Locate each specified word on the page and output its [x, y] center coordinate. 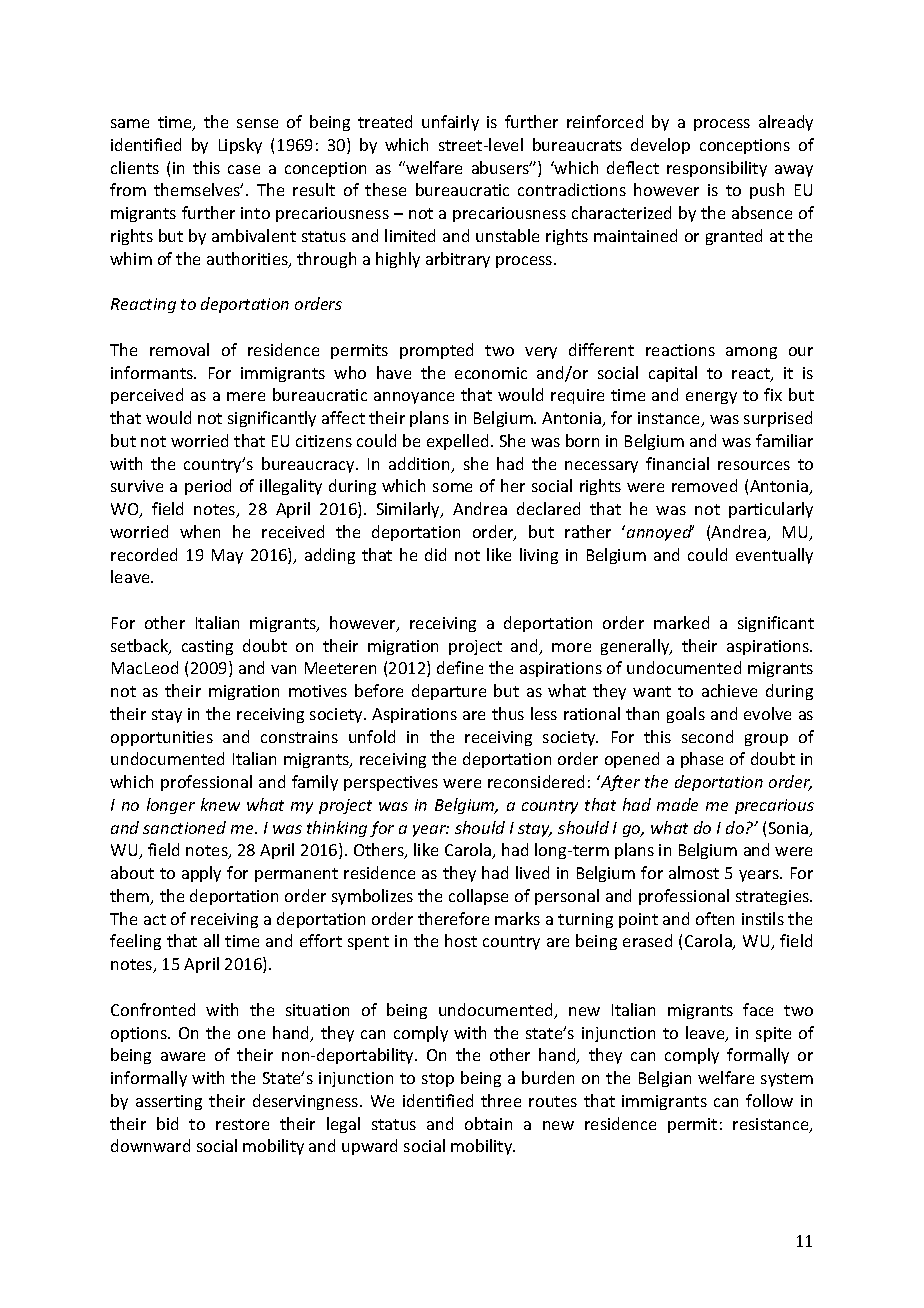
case [244, 169]
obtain [488, 1123]
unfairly [450, 123]
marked [681, 622]
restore [242, 1124]
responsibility [717, 169]
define [460, 667]
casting [207, 647]
